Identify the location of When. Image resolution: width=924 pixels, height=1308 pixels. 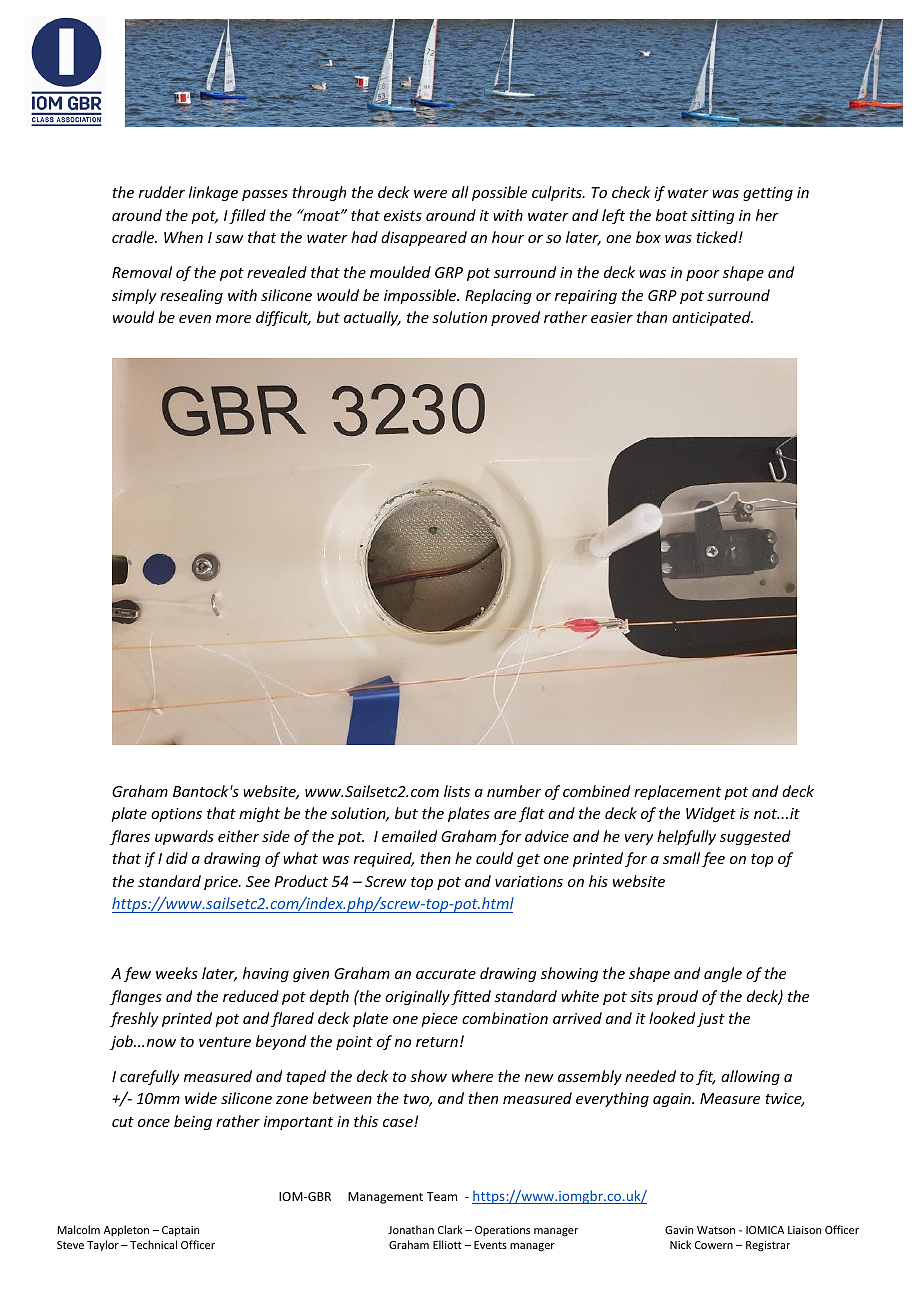
(183, 237).
